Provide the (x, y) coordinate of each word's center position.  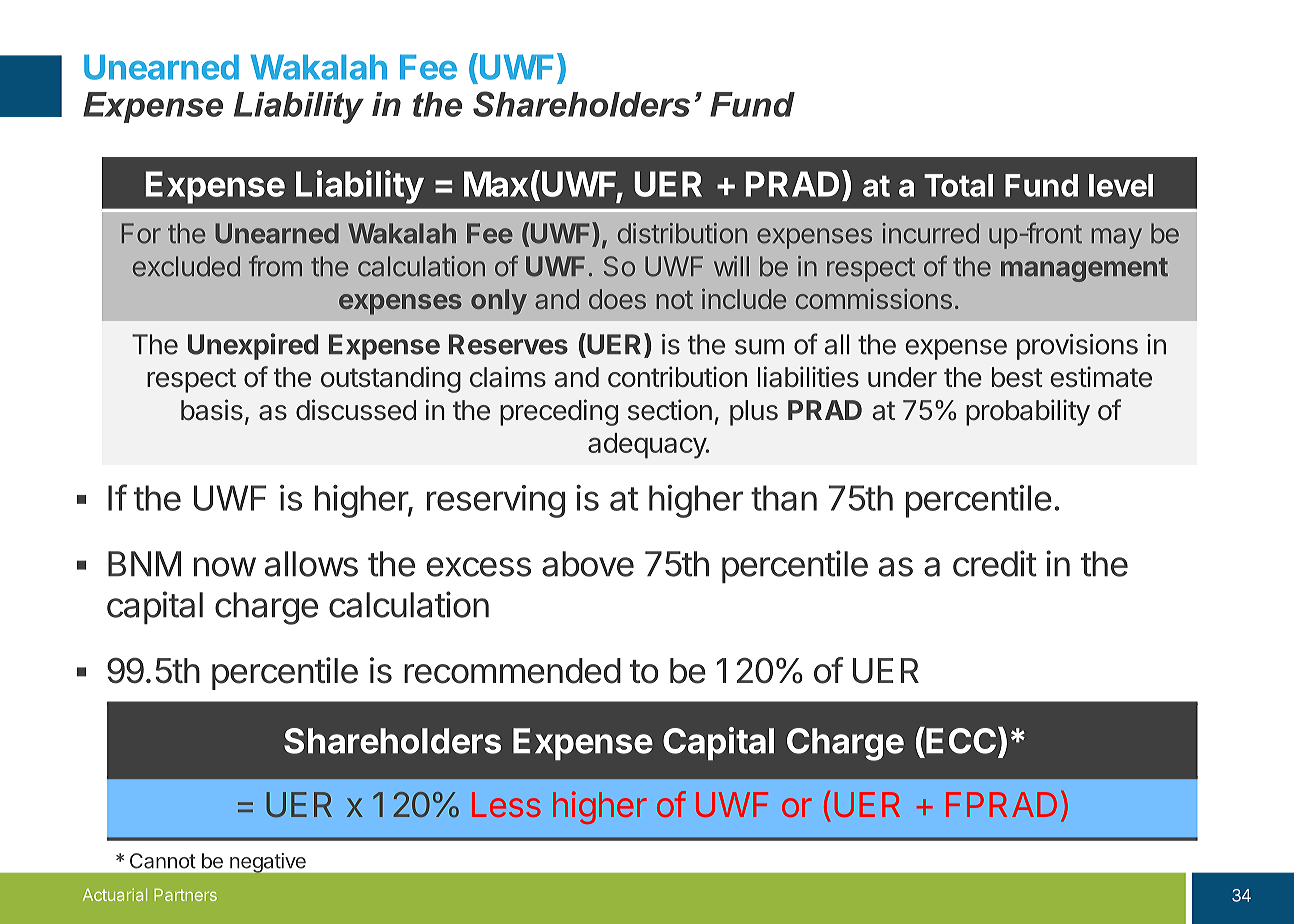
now (225, 567)
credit (995, 563)
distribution (682, 233)
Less (506, 804)
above (588, 564)
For (141, 233)
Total (958, 185)
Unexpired (253, 346)
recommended (512, 671)
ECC (960, 740)
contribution (677, 377)
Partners (185, 894)
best (1017, 377)
